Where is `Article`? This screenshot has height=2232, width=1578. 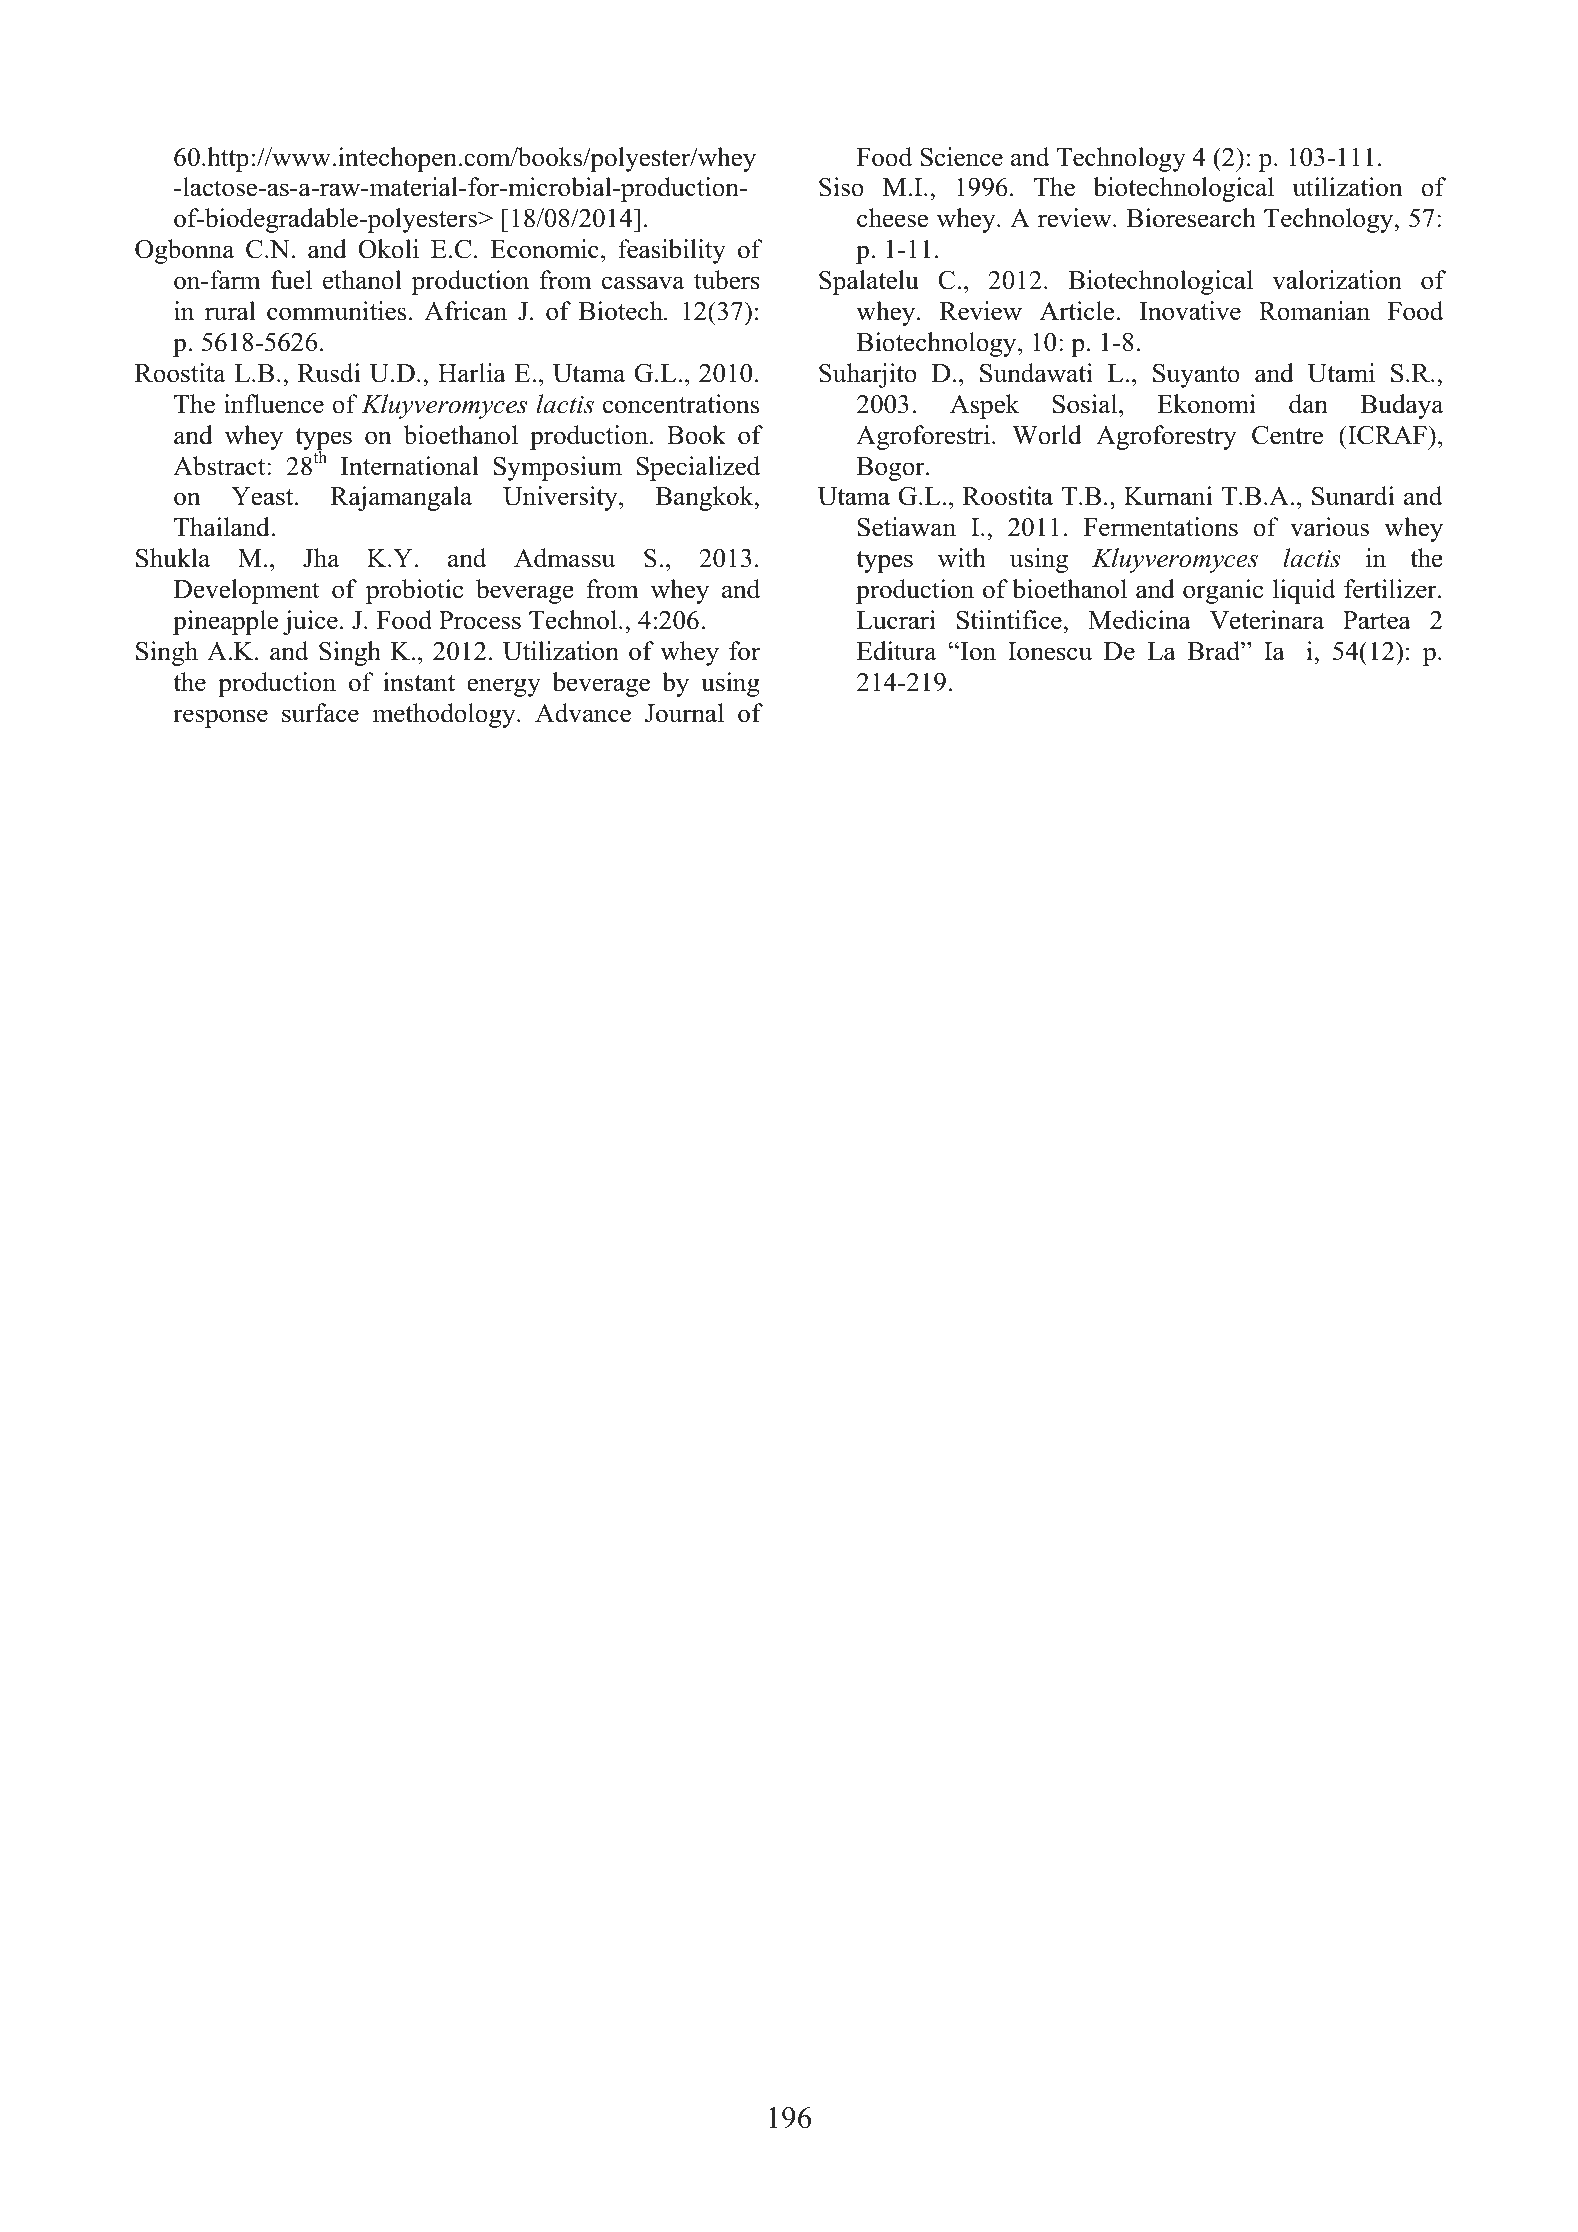
Article is located at coordinates (1078, 311).
